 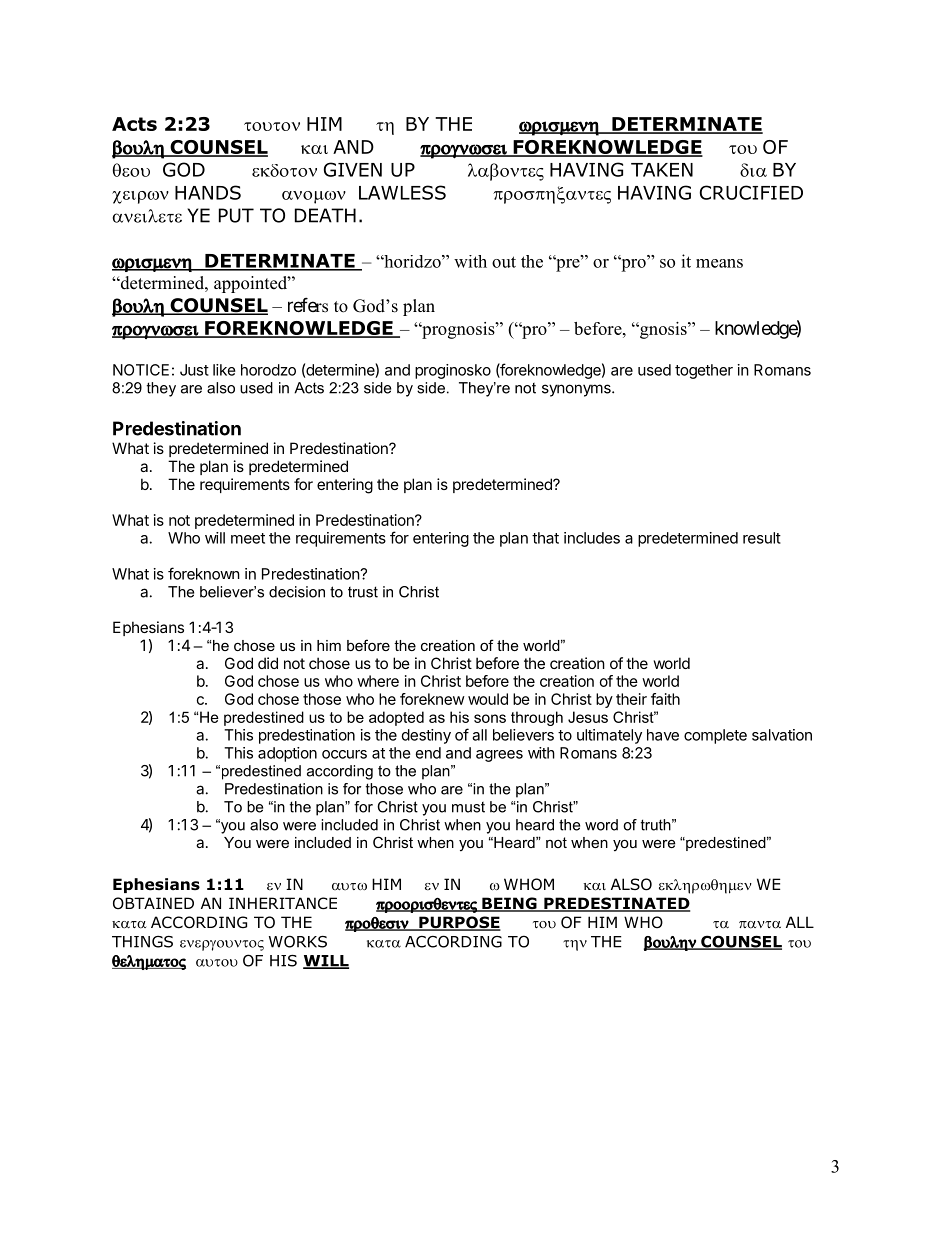 What do you see at coordinates (704, 371) in the image?
I see `together` at bounding box center [704, 371].
